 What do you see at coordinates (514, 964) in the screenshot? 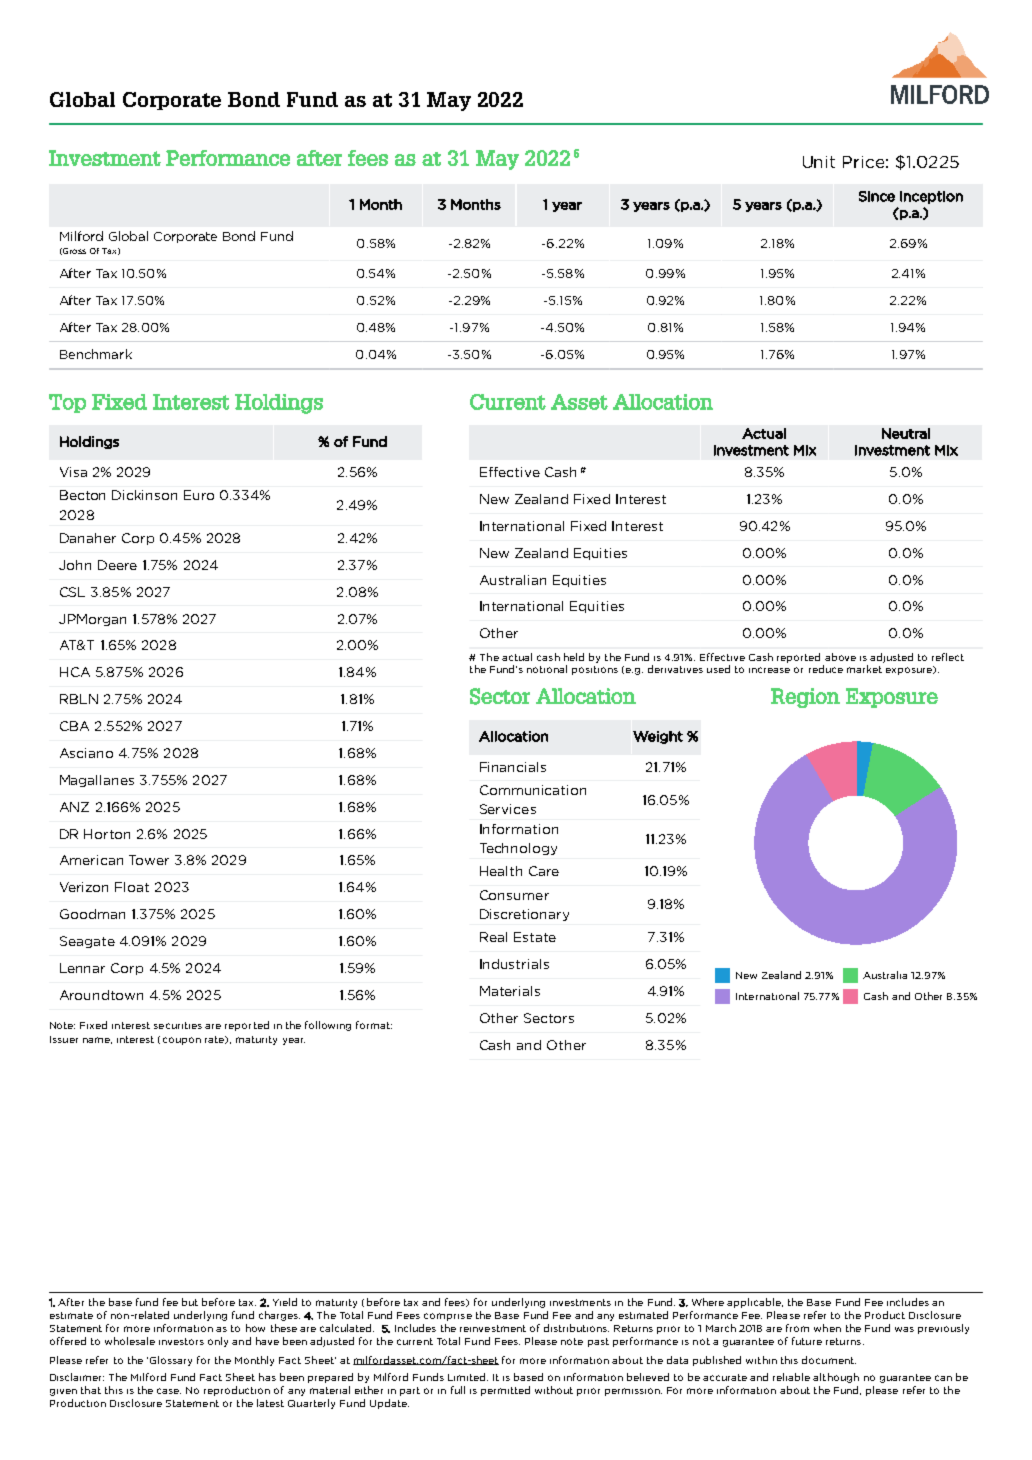
I see `Industrials` at bounding box center [514, 964].
